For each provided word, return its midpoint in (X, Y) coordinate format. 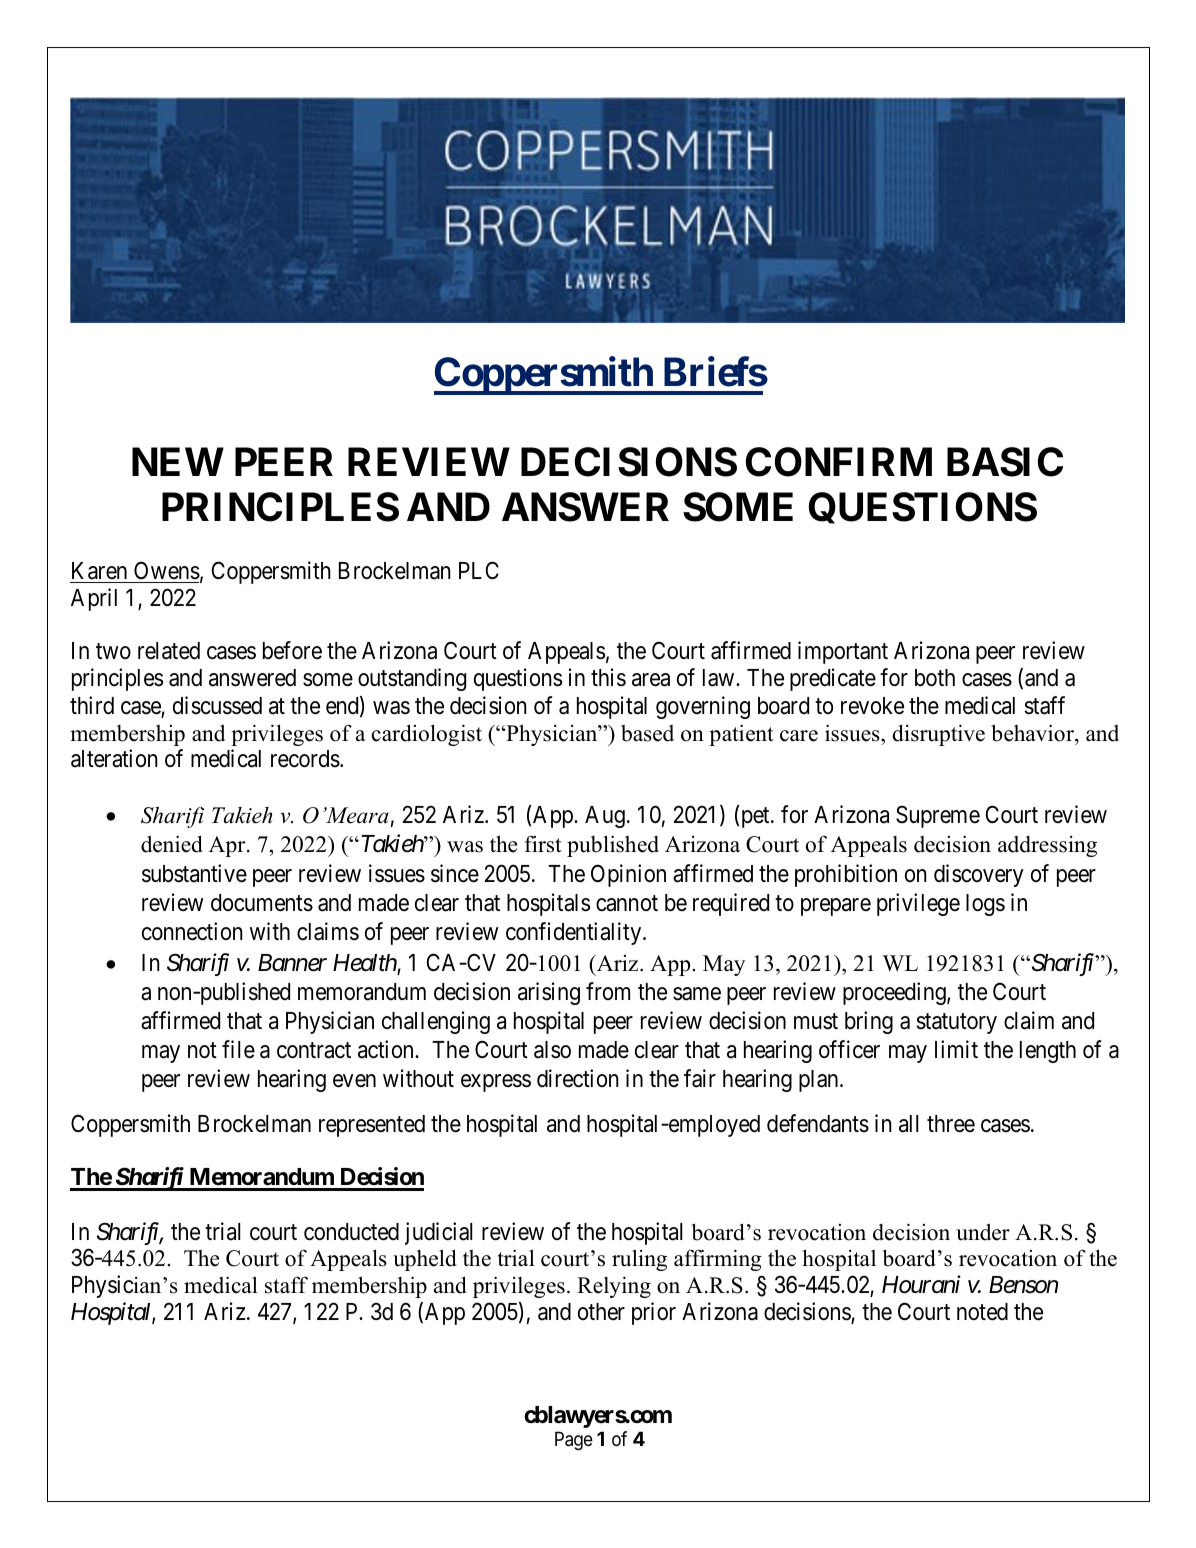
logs (985, 905)
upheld (425, 1260)
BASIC (1005, 462)
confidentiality (575, 933)
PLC (479, 570)
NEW (178, 462)
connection (192, 931)
